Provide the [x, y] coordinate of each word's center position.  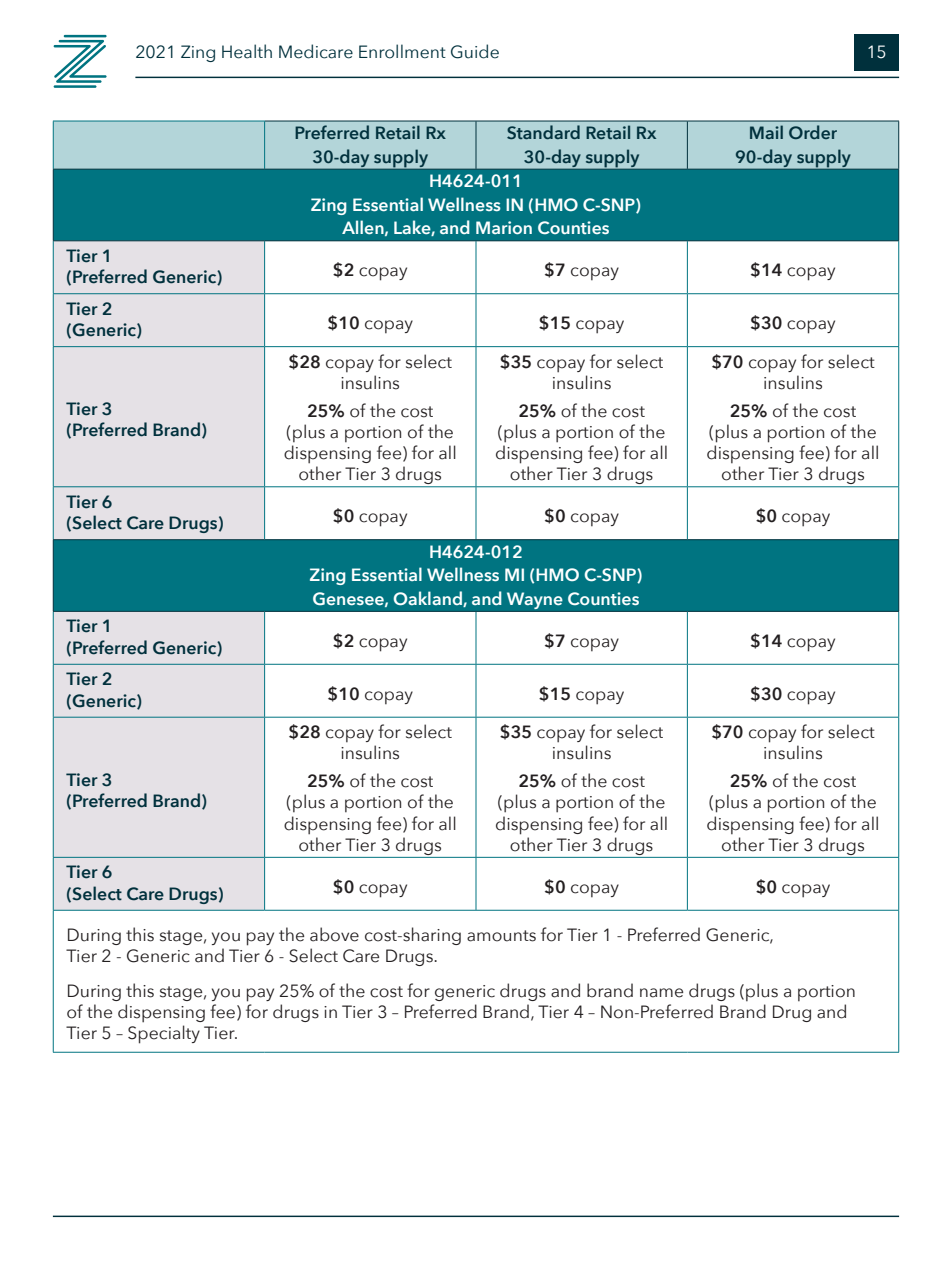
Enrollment [402, 51]
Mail [766, 132]
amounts [501, 936]
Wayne [535, 600]
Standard [543, 132]
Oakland [428, 599]
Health [247, 51]
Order [813, 132]
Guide [475, 51]
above [334, 934]
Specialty [164, 1034]
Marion [504, 228]
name [661, 993]
